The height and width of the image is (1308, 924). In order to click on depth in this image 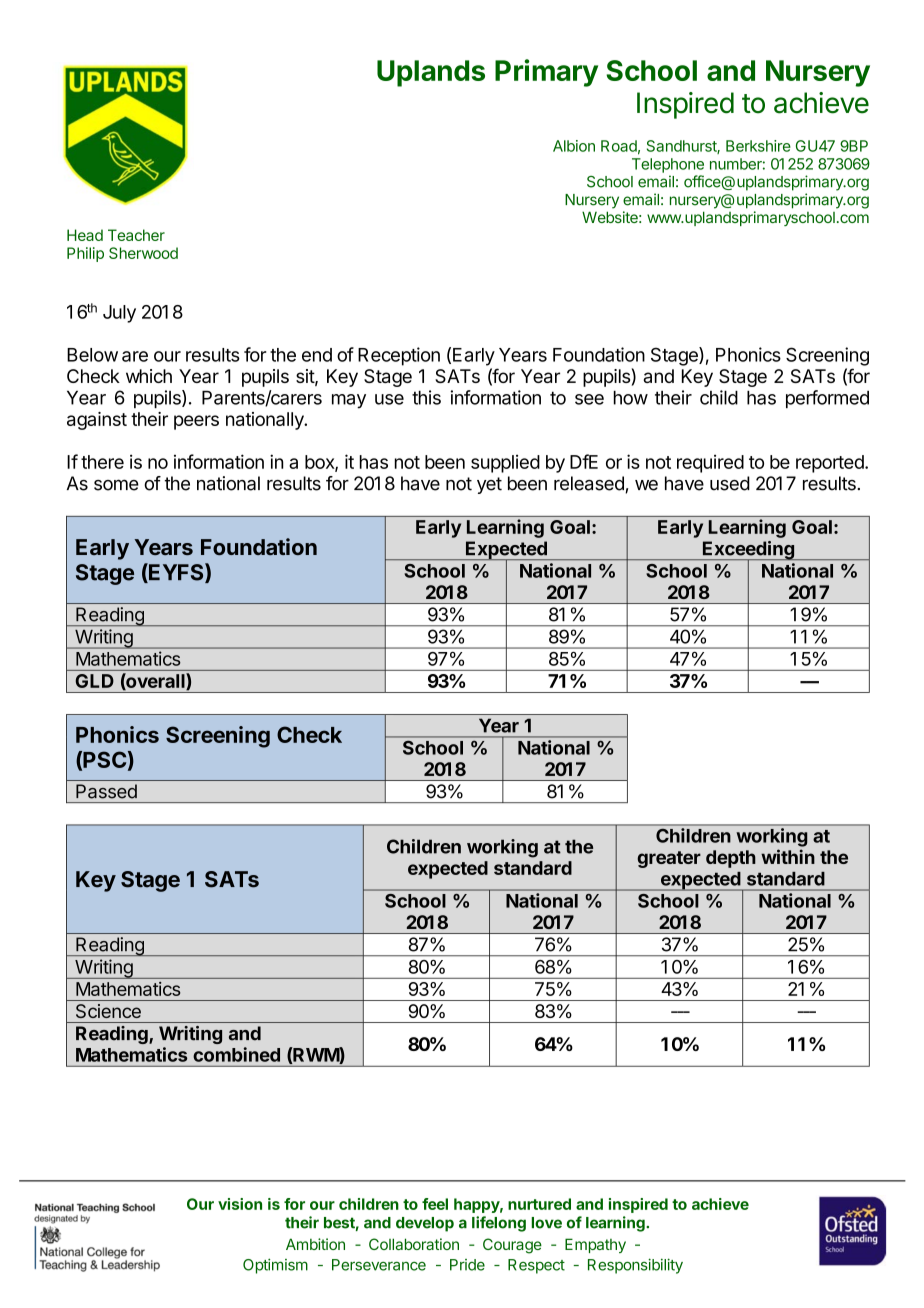, I will do `click(731, 859)`.
